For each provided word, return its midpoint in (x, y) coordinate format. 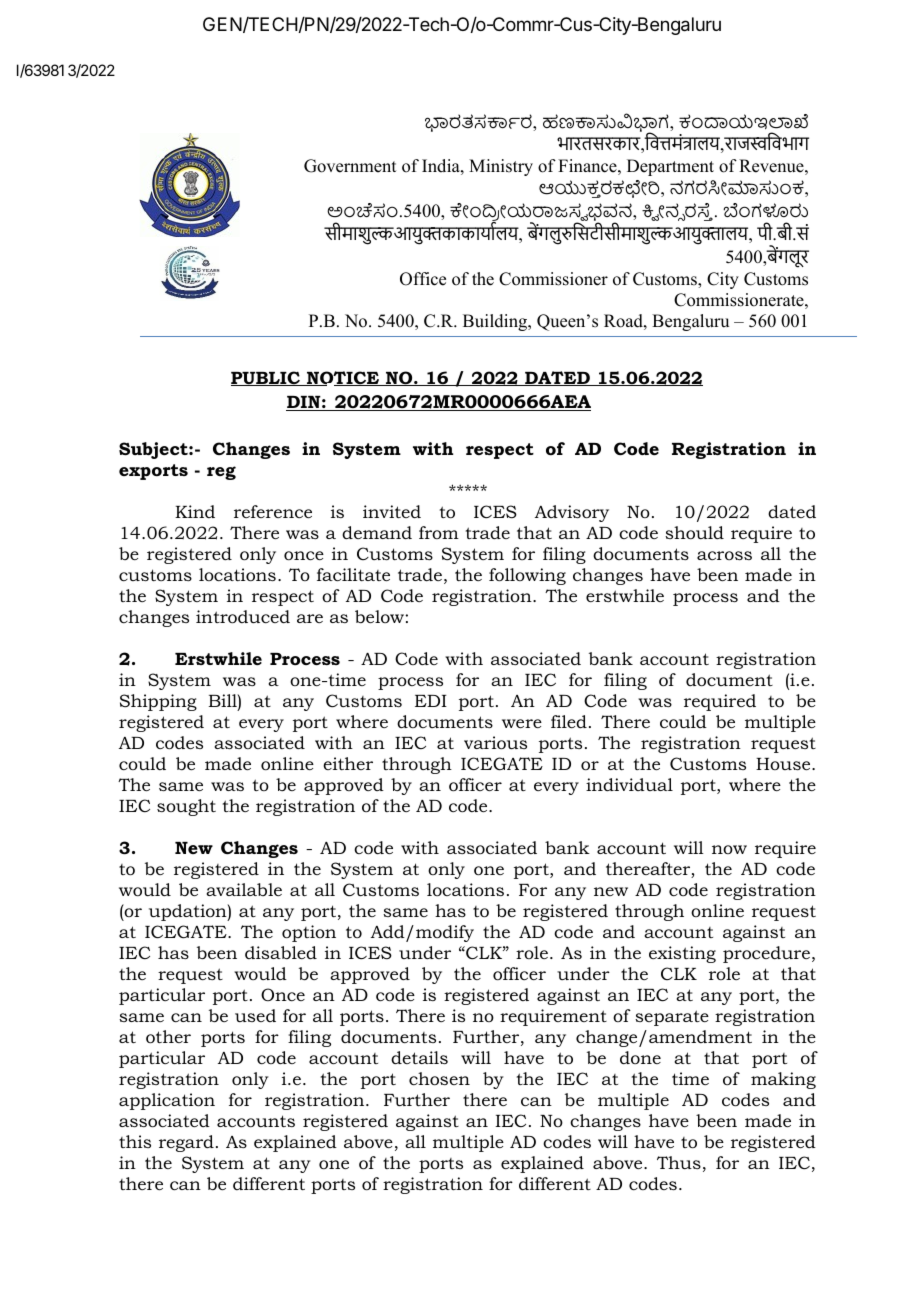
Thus (679, 1162)
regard (186, 1143)
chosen (439, 1079)
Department (670, 167)
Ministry (501, 167)
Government (350, 166)
